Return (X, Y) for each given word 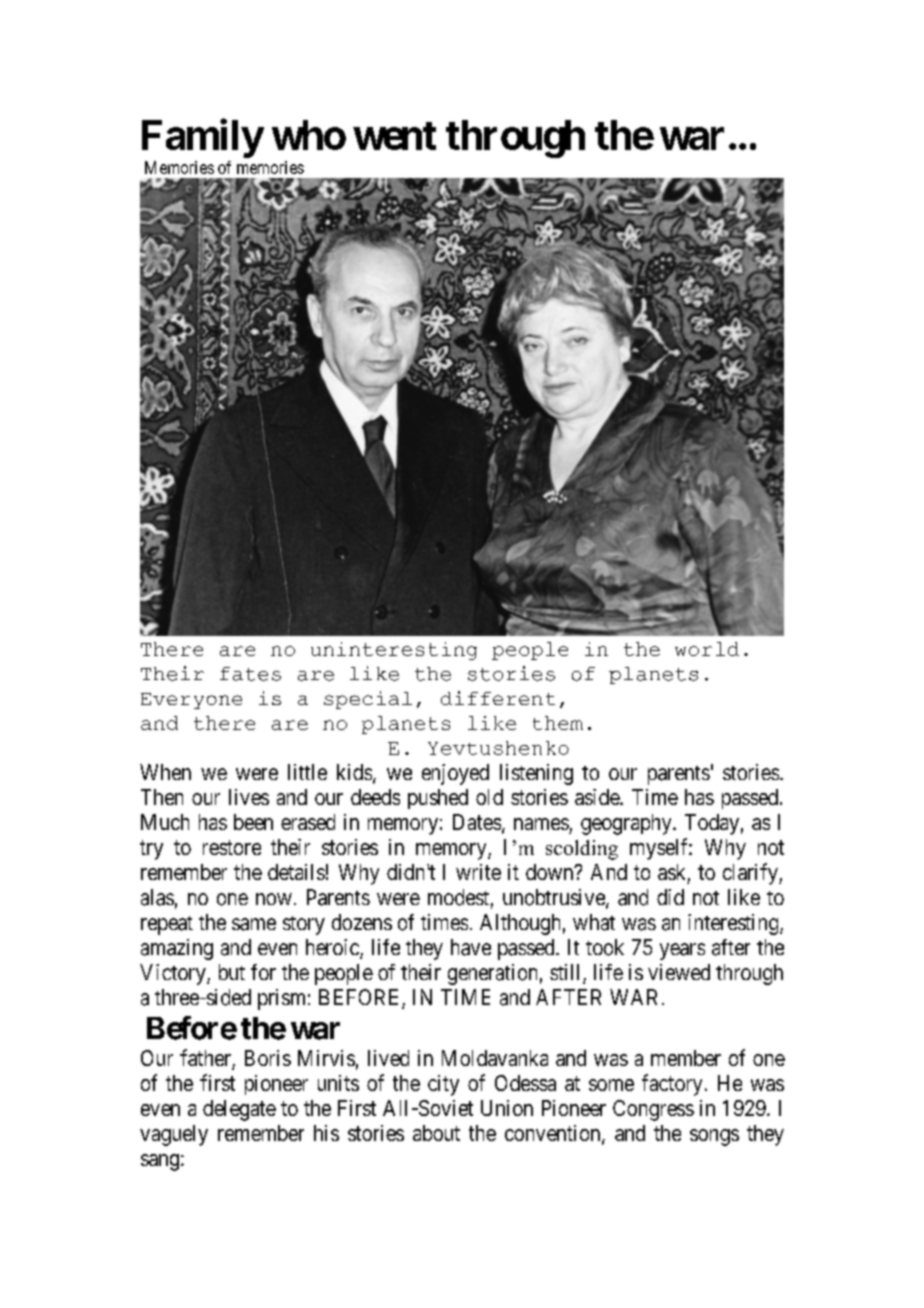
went (394, 136)
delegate (239, 1110)
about (436, 1133)
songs (714, 1137)
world (707, 649)
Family (202, 138)
